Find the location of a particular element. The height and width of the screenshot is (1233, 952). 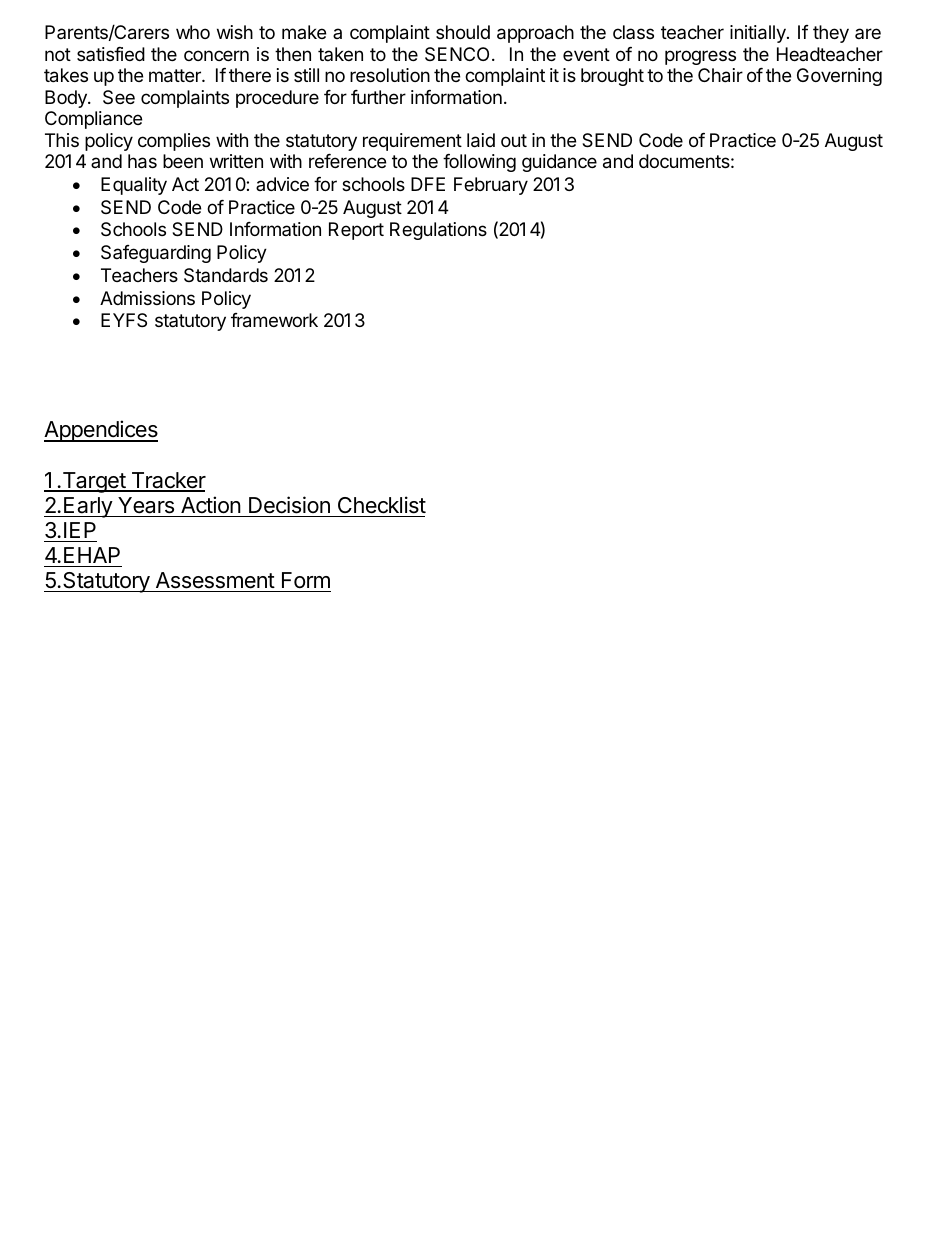

should is located at coordinates (463, 32).
